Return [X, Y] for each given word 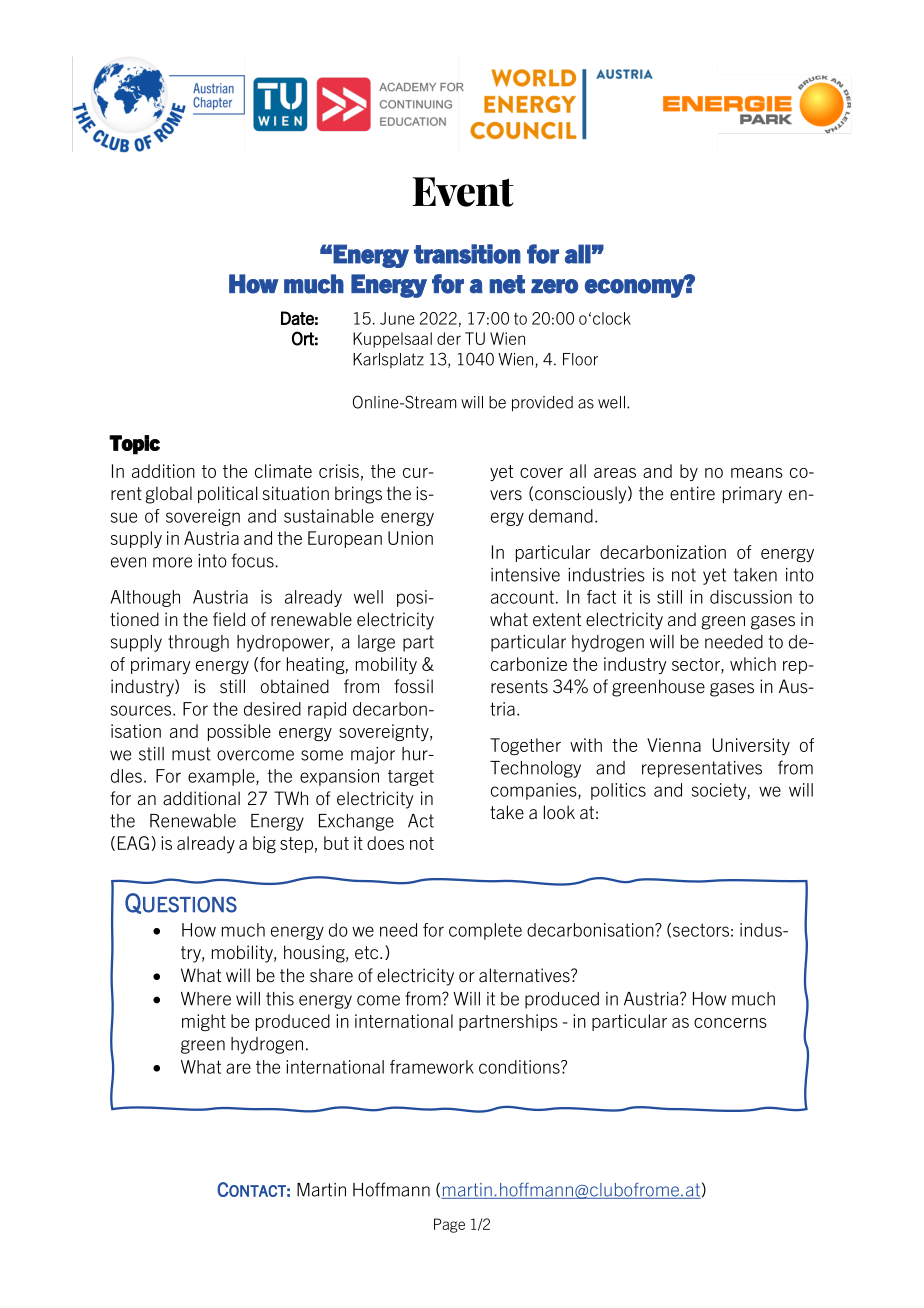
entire [692, 493]
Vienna [674, 745]
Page [449, 1225]
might [204, 1022]
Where [206, 999]
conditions [520, 1067]
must [191, 754]
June [397, 318]
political [228, 494]
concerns [730, 1023]
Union [410, 538]
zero [554, 286]
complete [485, 931]
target [411, 778]
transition [467, 254]
